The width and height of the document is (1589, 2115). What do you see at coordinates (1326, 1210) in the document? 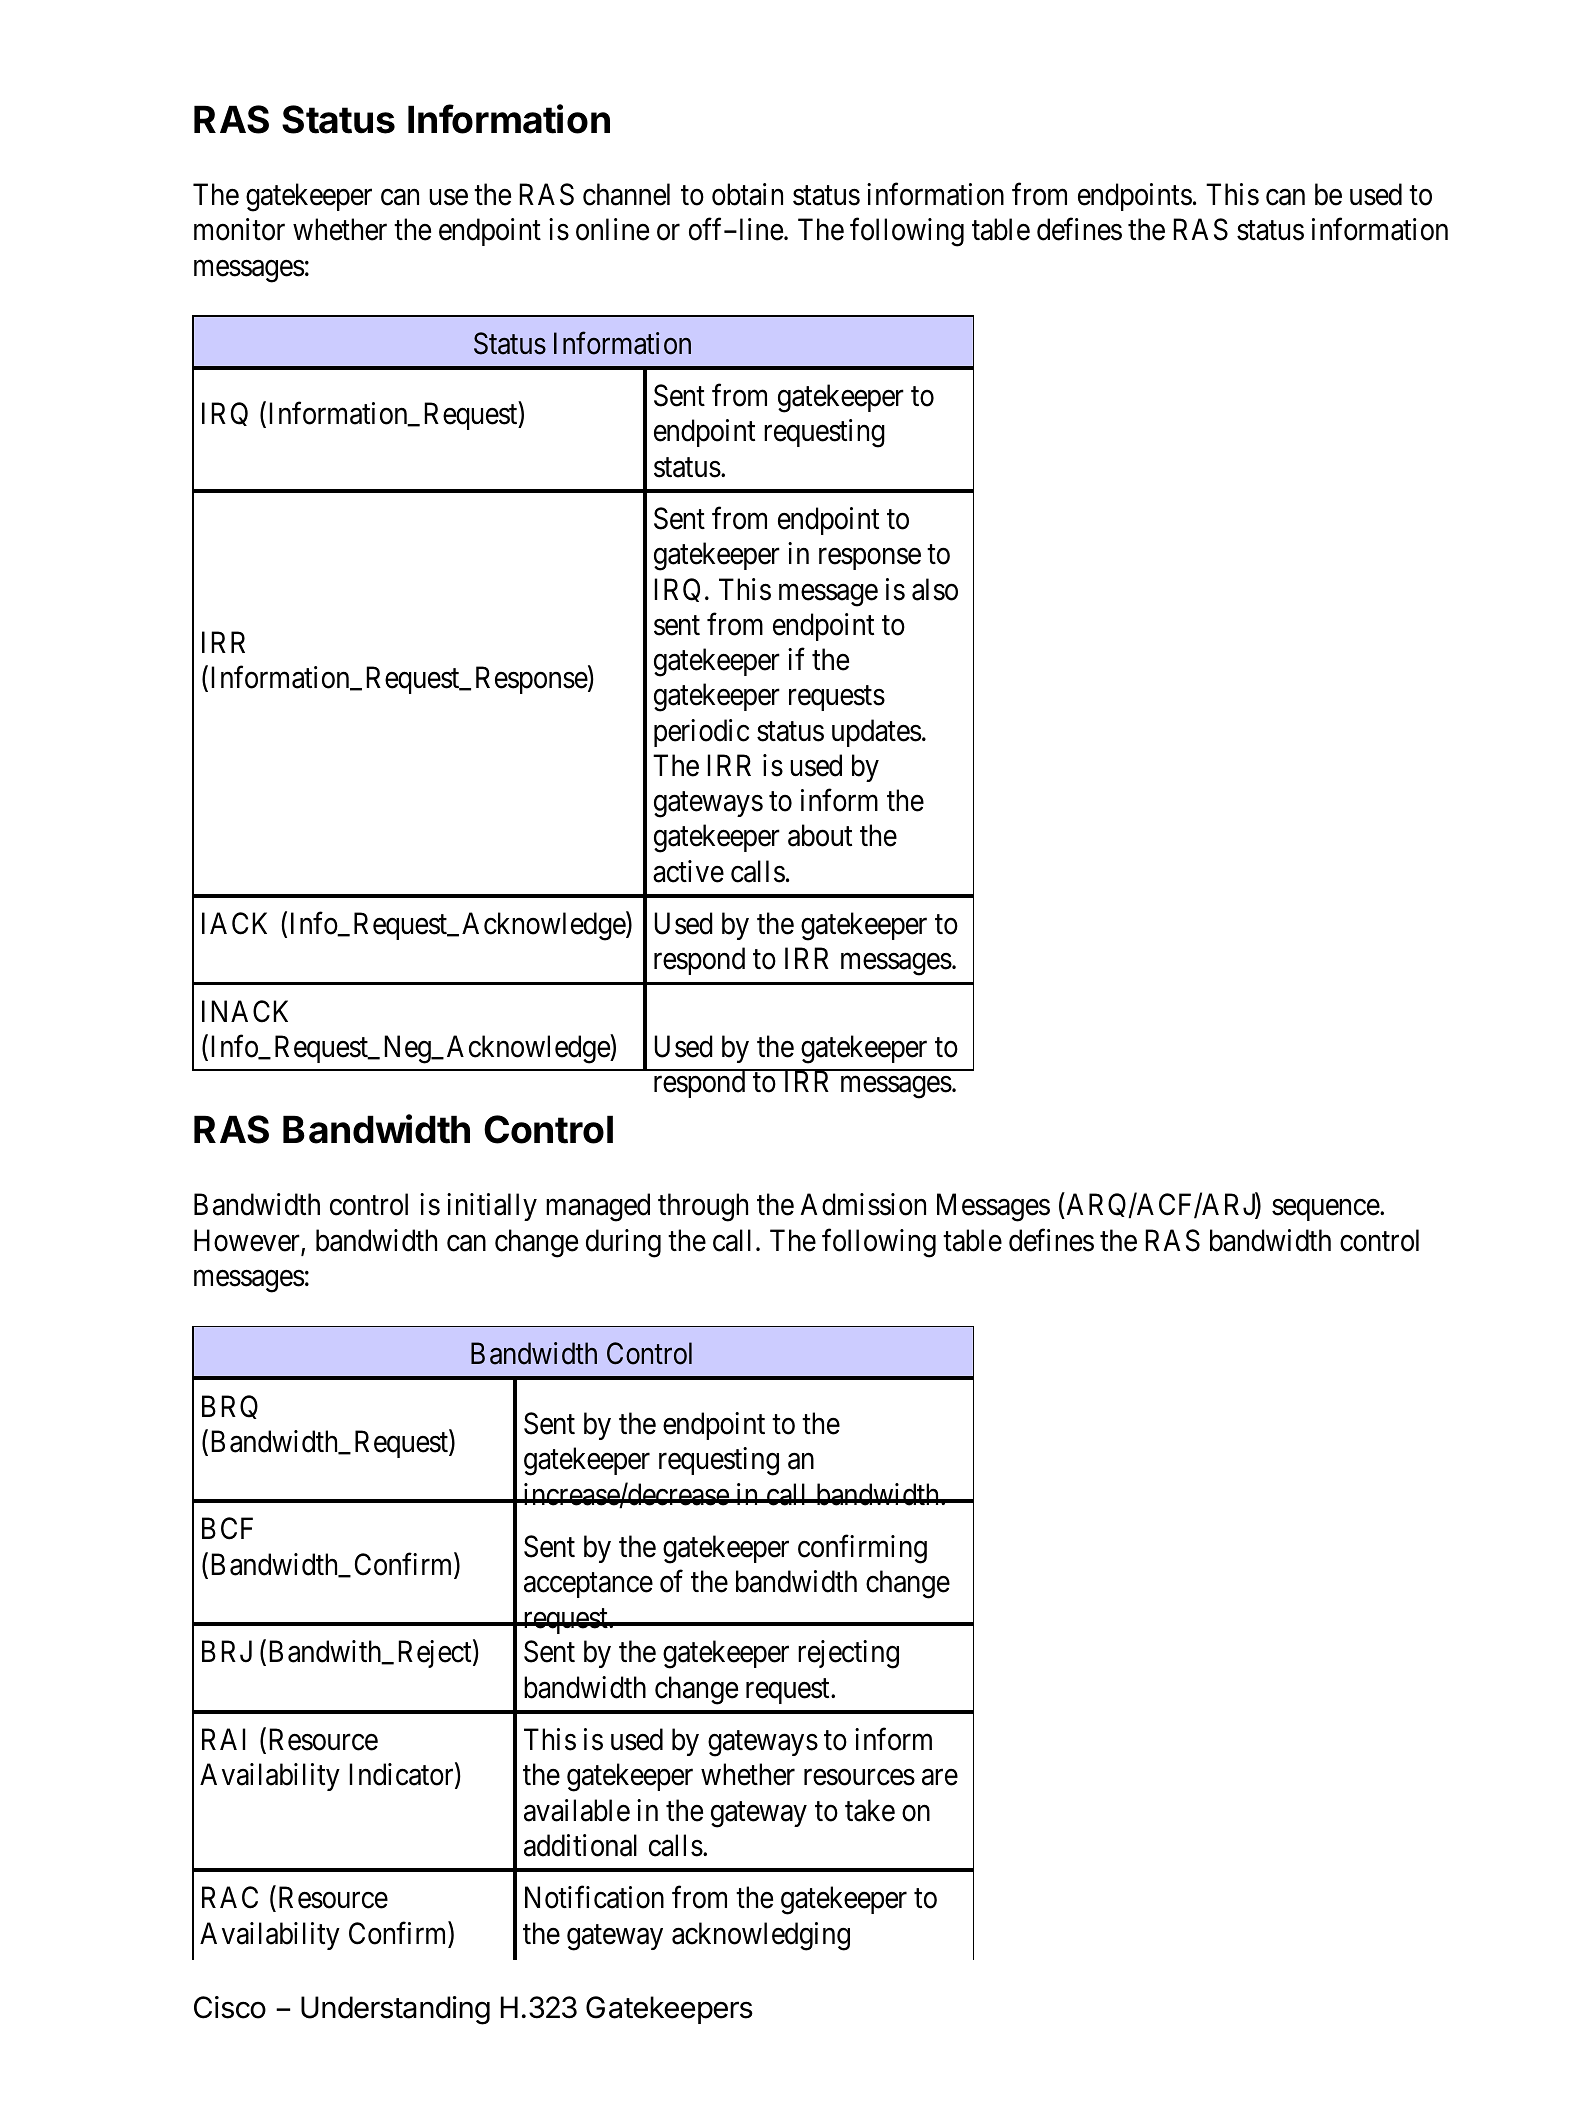
I see `sequence` at bounding box center [1326, 1210].
